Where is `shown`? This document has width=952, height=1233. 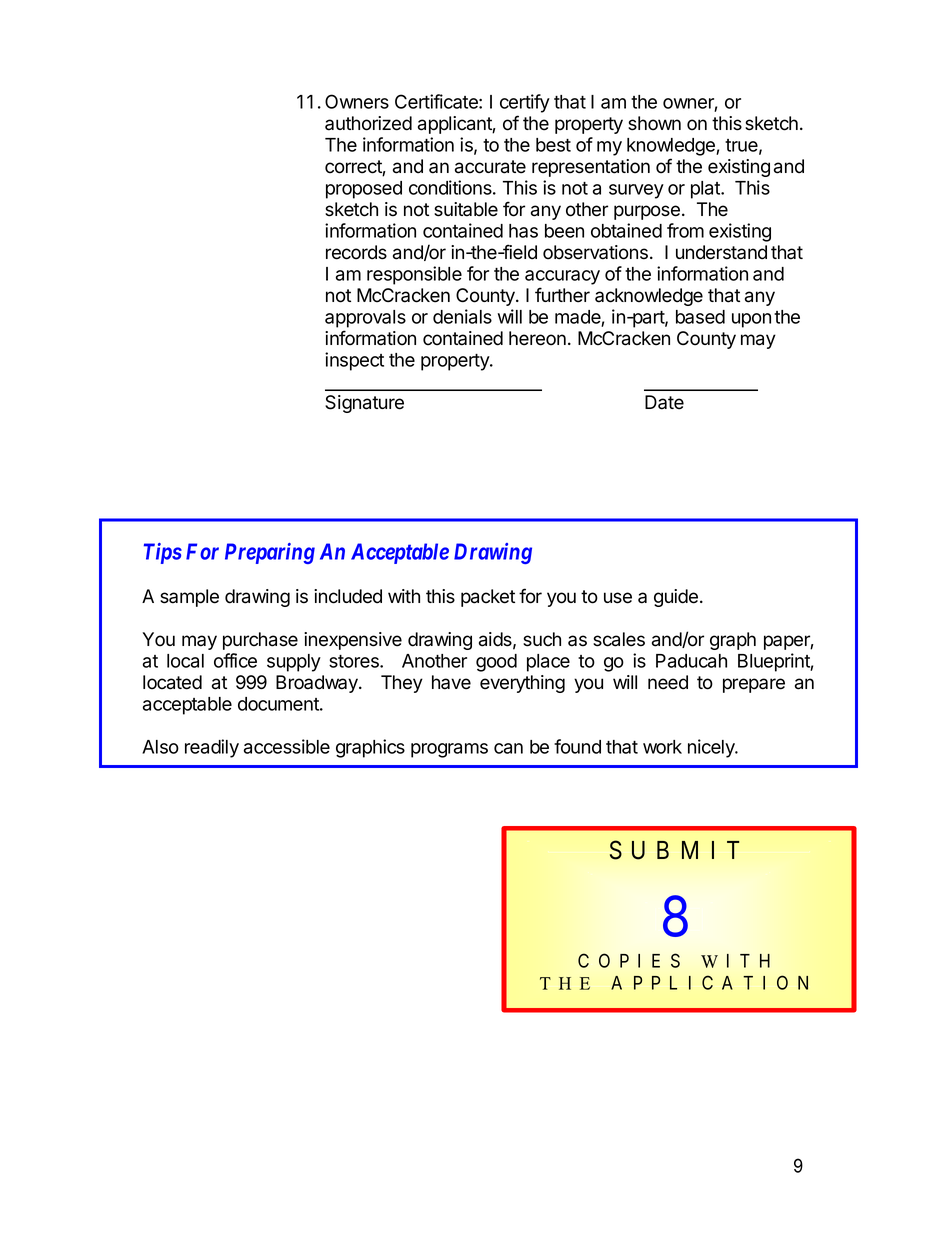
shown is located at coordinates (654, 123).
